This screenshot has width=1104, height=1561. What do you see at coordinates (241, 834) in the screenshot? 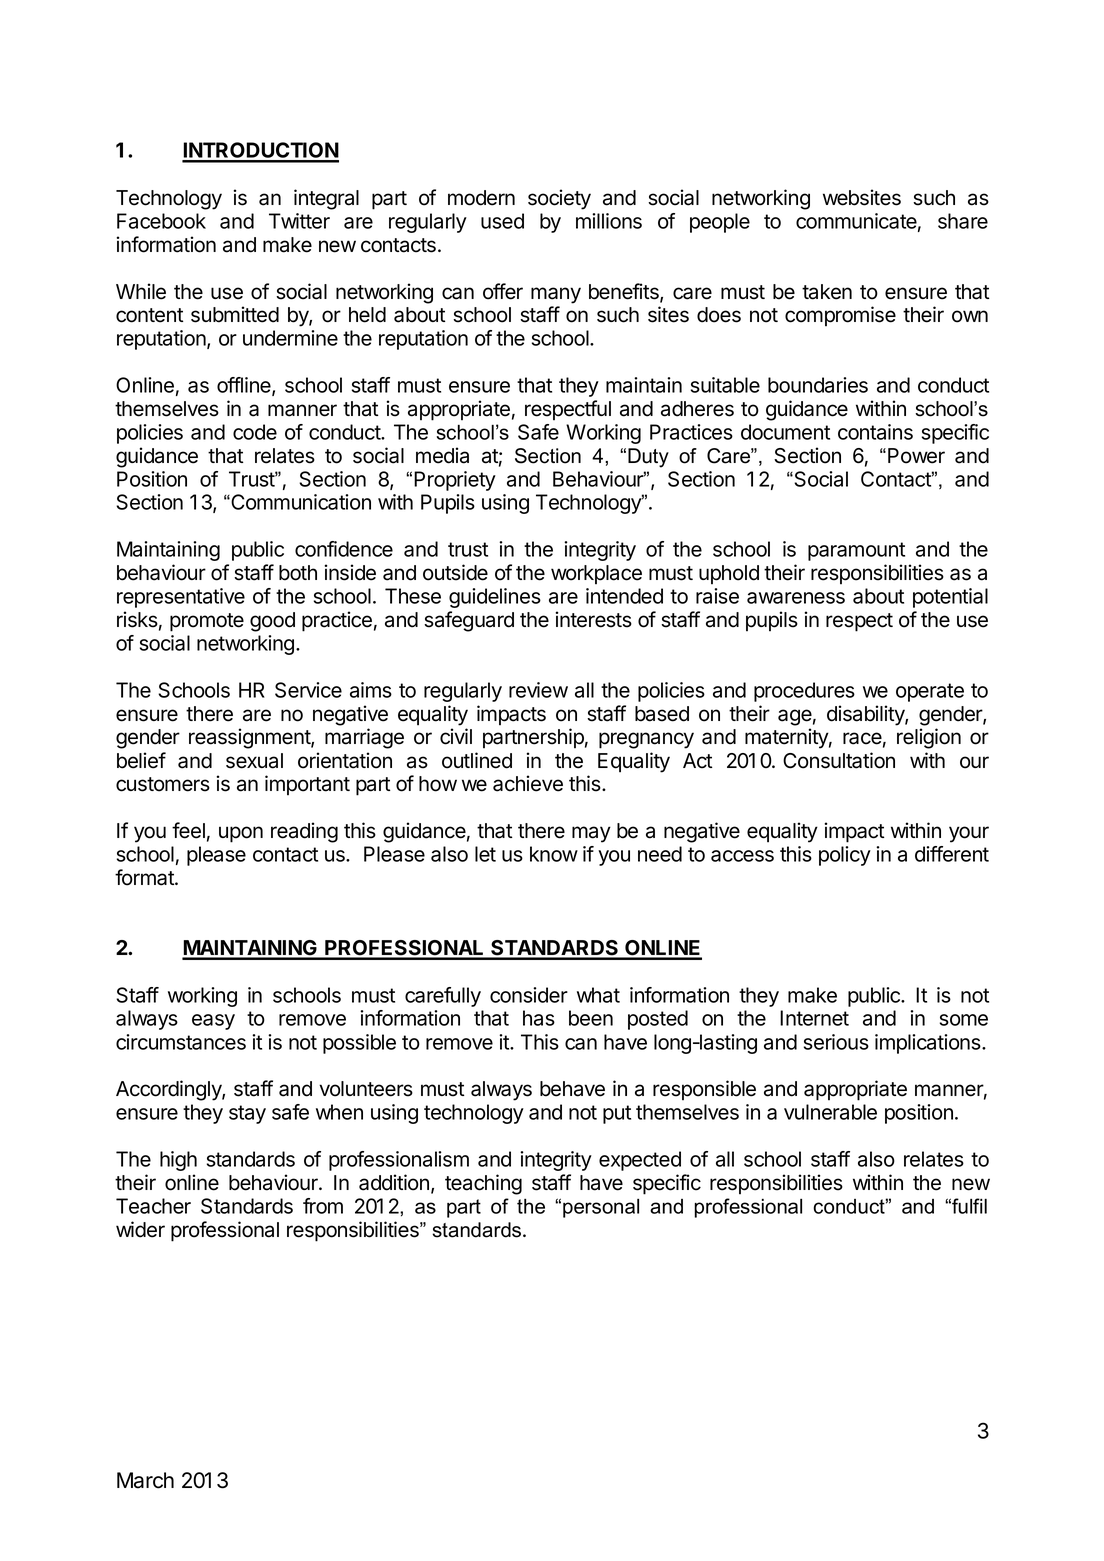
I see `upon` at bounding box center [241, 834].
